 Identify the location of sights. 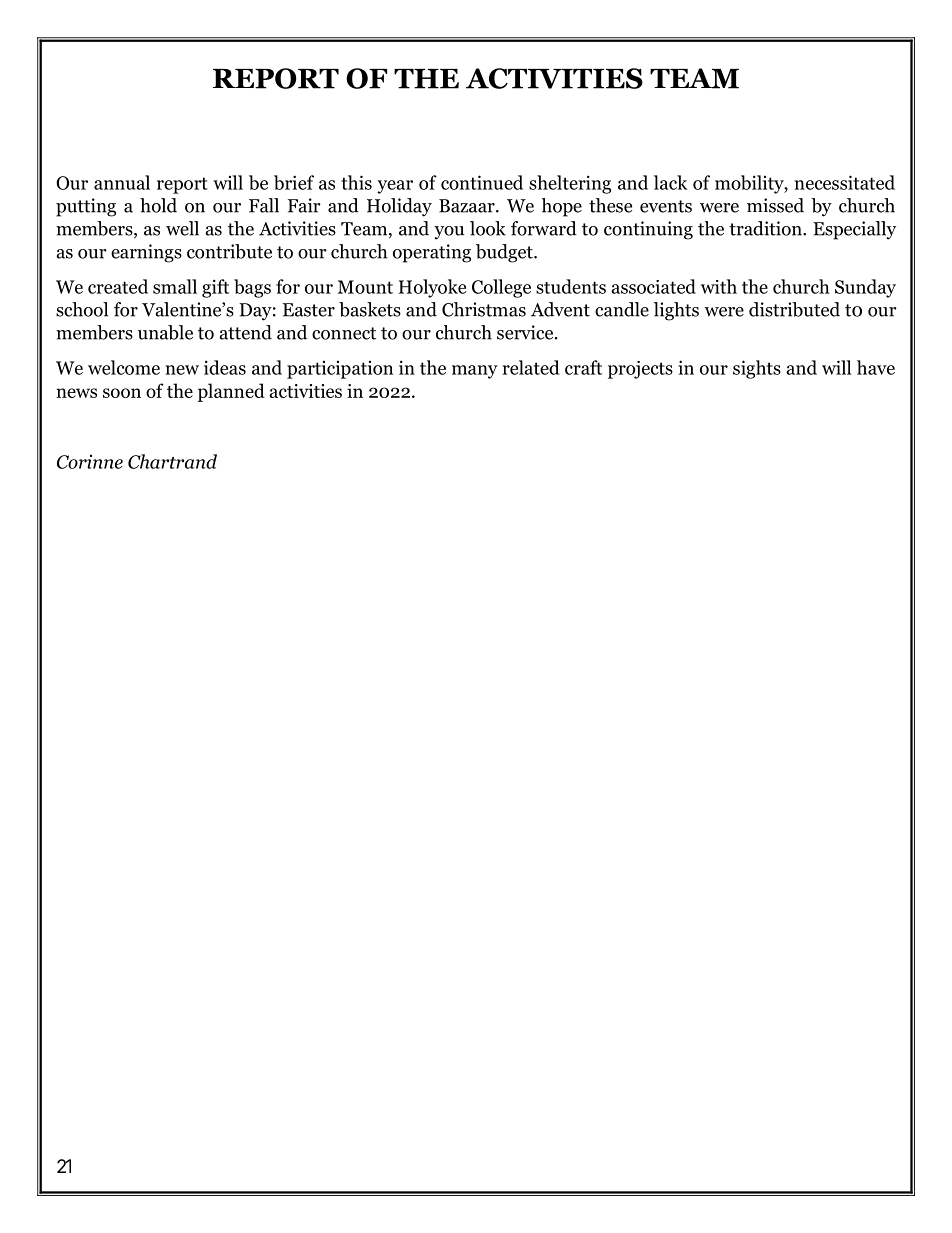
(757, 369).
